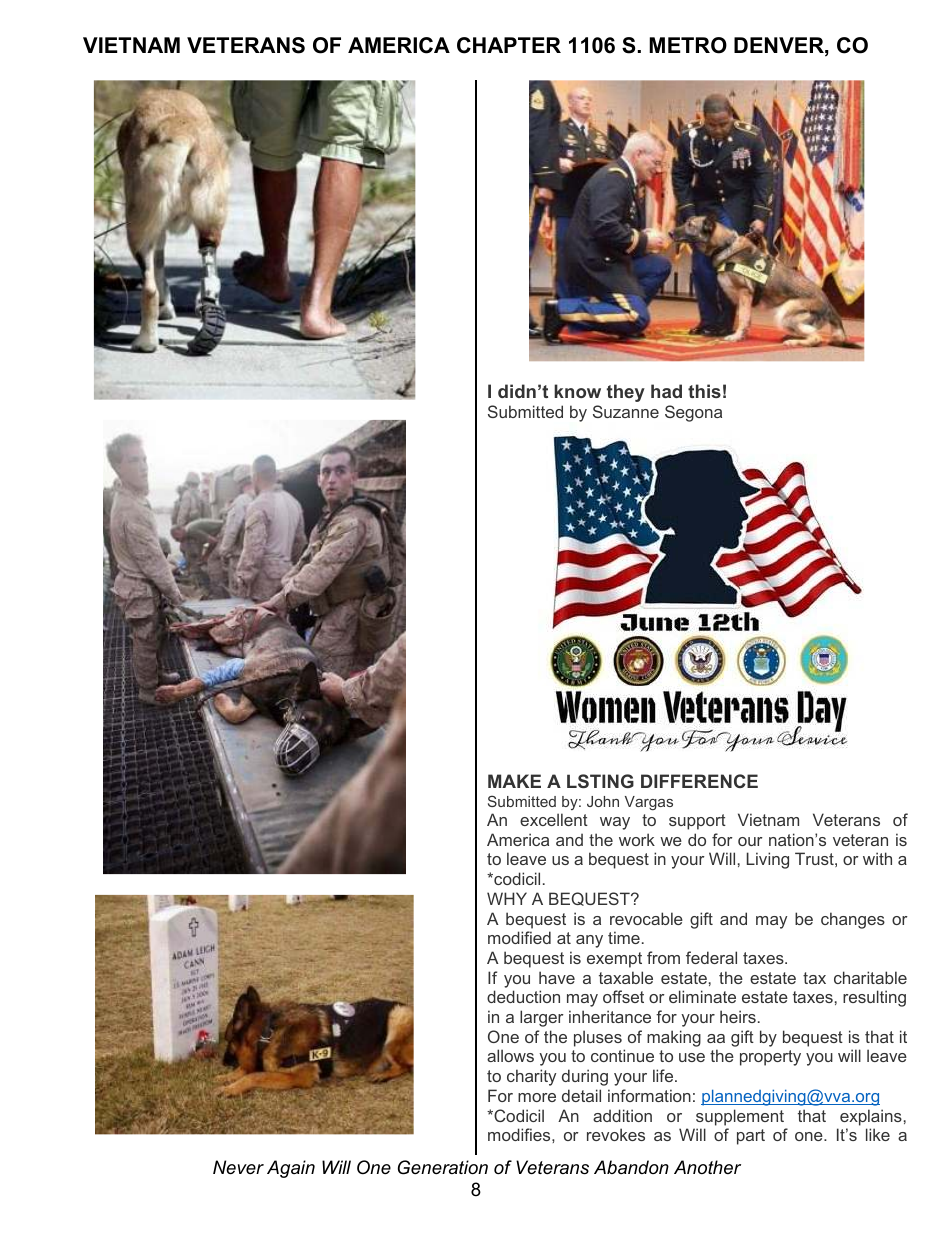 Image resolution: width=952 pixels, height=1233 pixels. I want to click on this, so click(704, 391).
